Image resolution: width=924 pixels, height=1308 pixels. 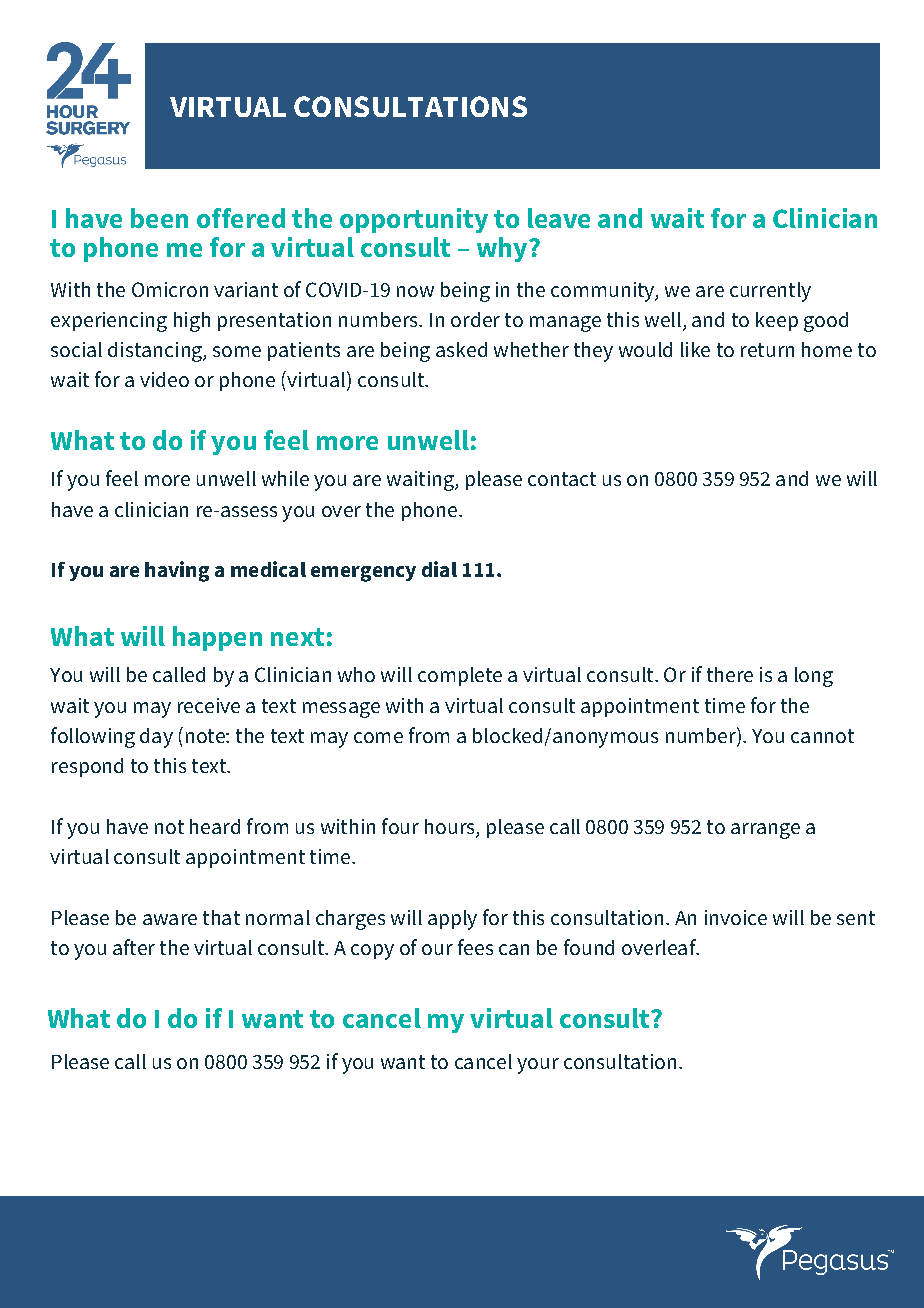 What do you see at coordinates (170, 919) in the screenshot?
I see `aware` at bounding box center [170, 919].
